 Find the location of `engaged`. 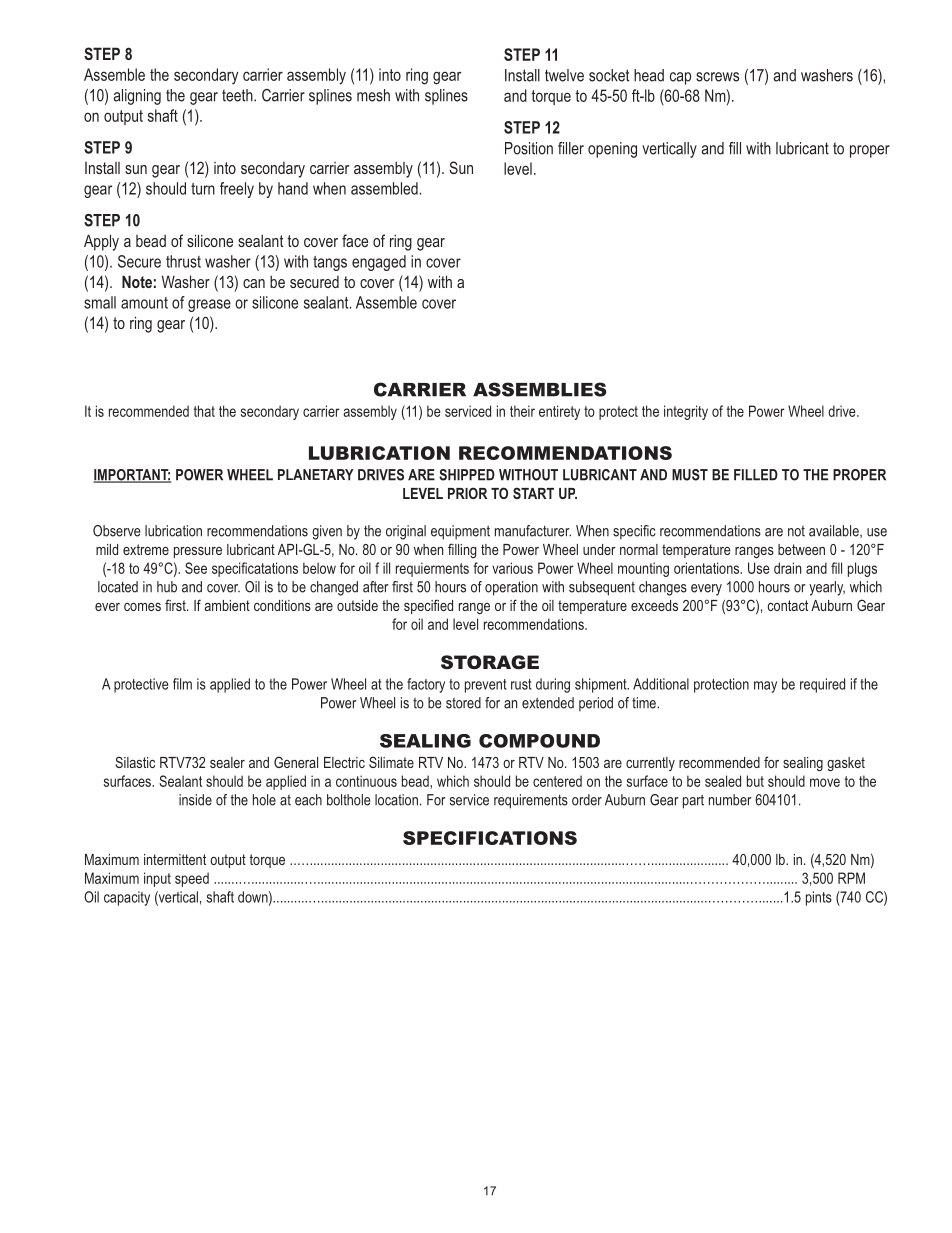

engaged is located at coordinates (379, 263).
